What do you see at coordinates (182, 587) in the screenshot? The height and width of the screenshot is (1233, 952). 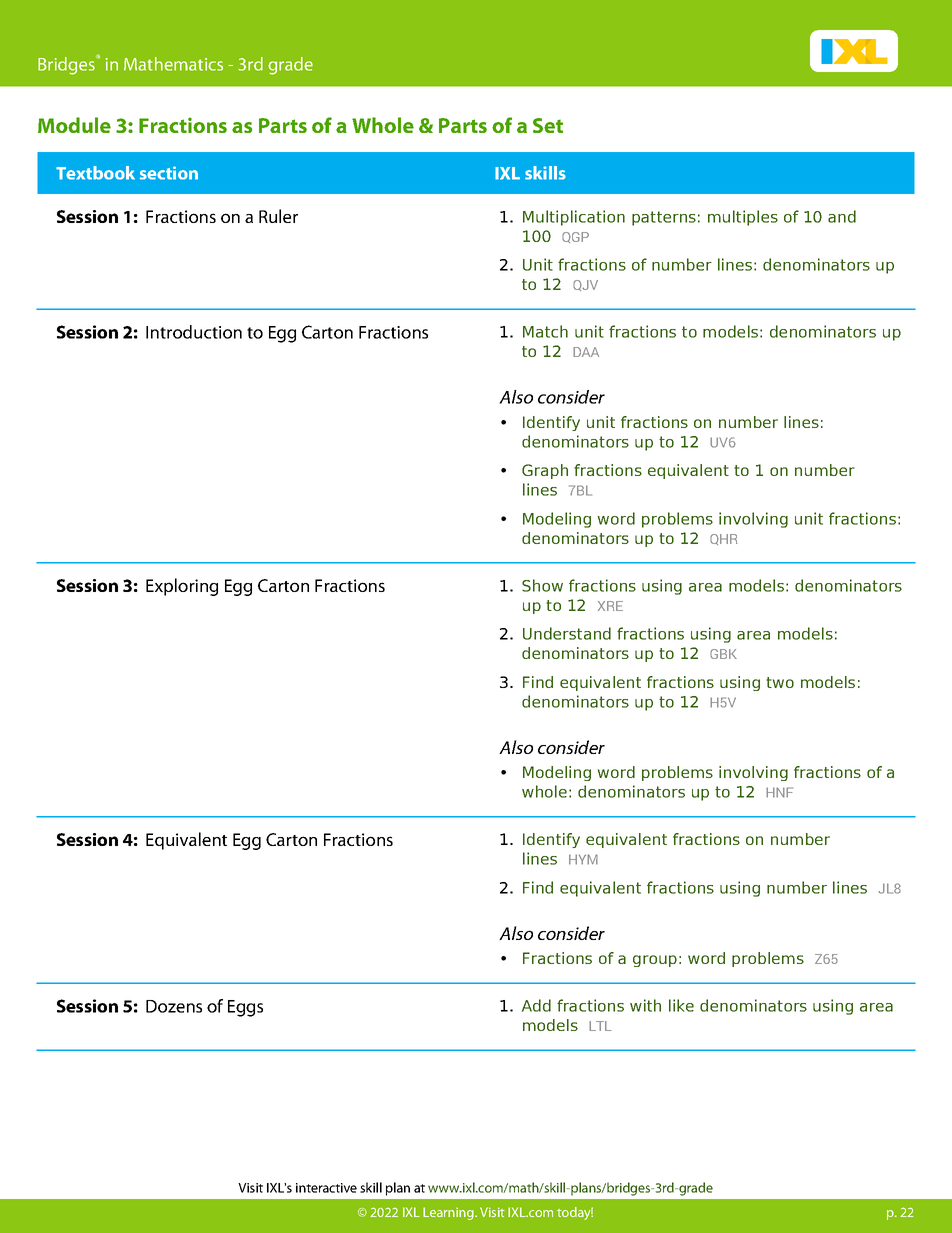 I see `Exploring` at bounding box center [182, 587].
